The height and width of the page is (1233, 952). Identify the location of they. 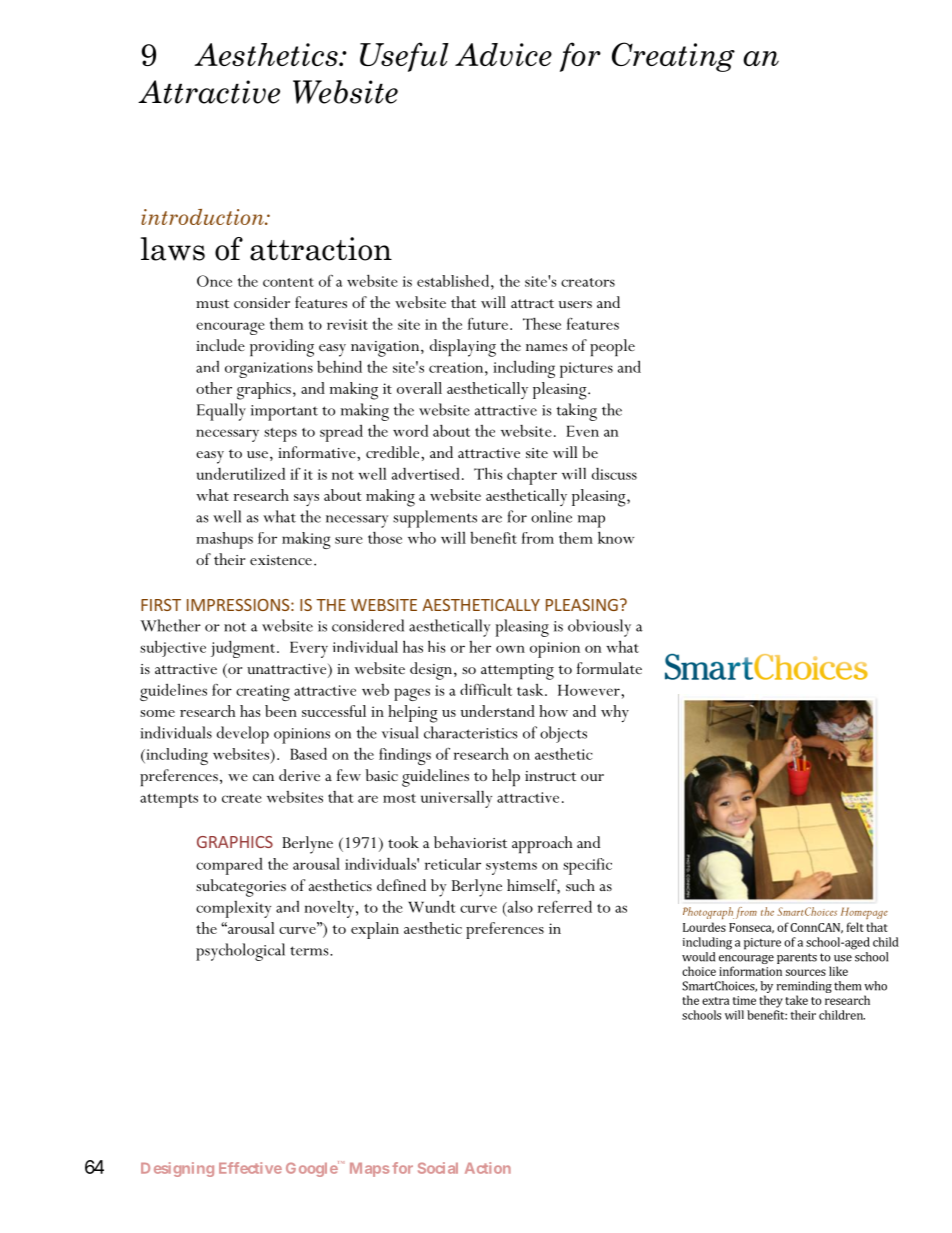
(771, 1001).
